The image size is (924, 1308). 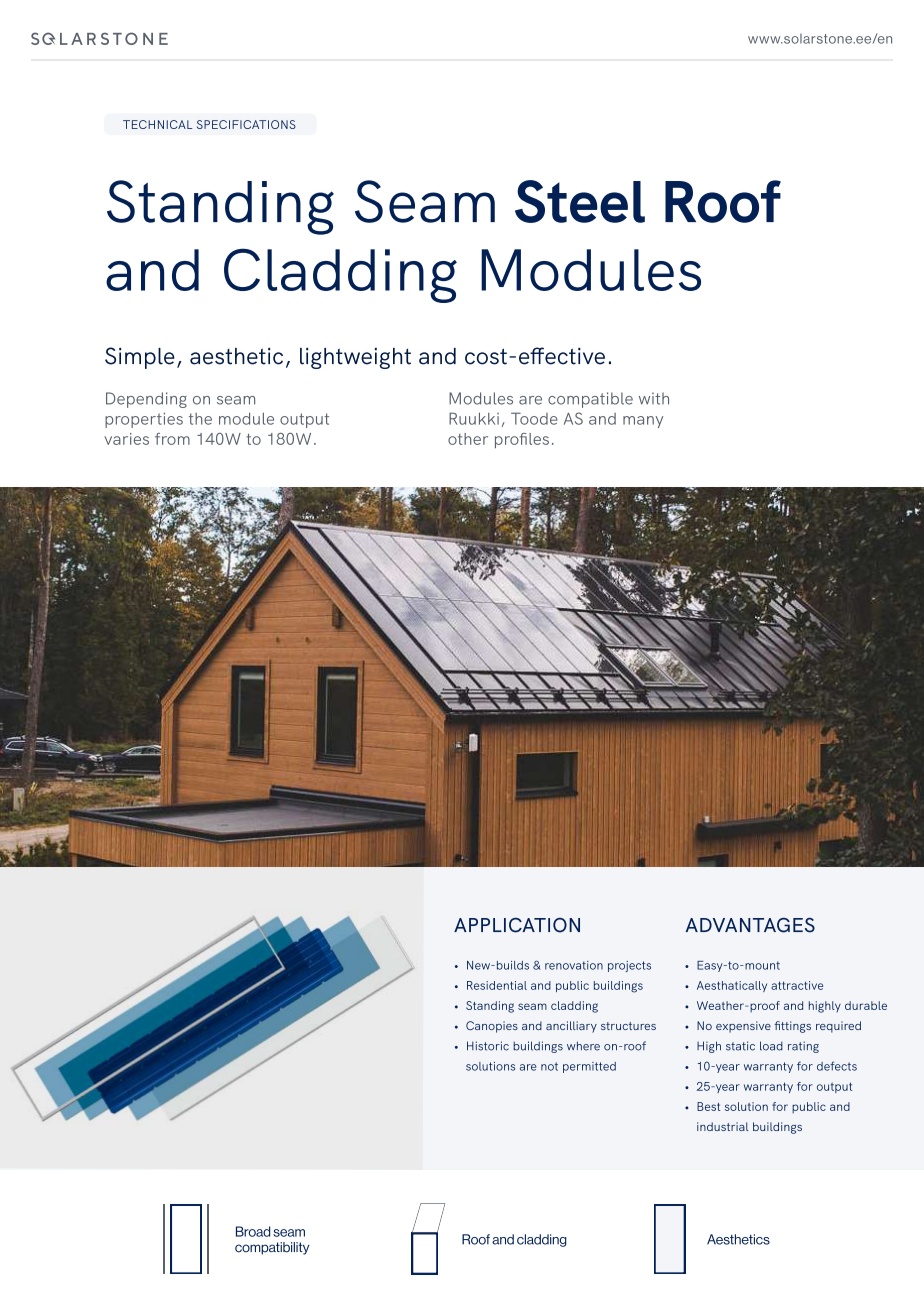 What do you see at coordinates (497, 985) in the screenshot?
I see `Residential` at bounding box center [497, 985].
